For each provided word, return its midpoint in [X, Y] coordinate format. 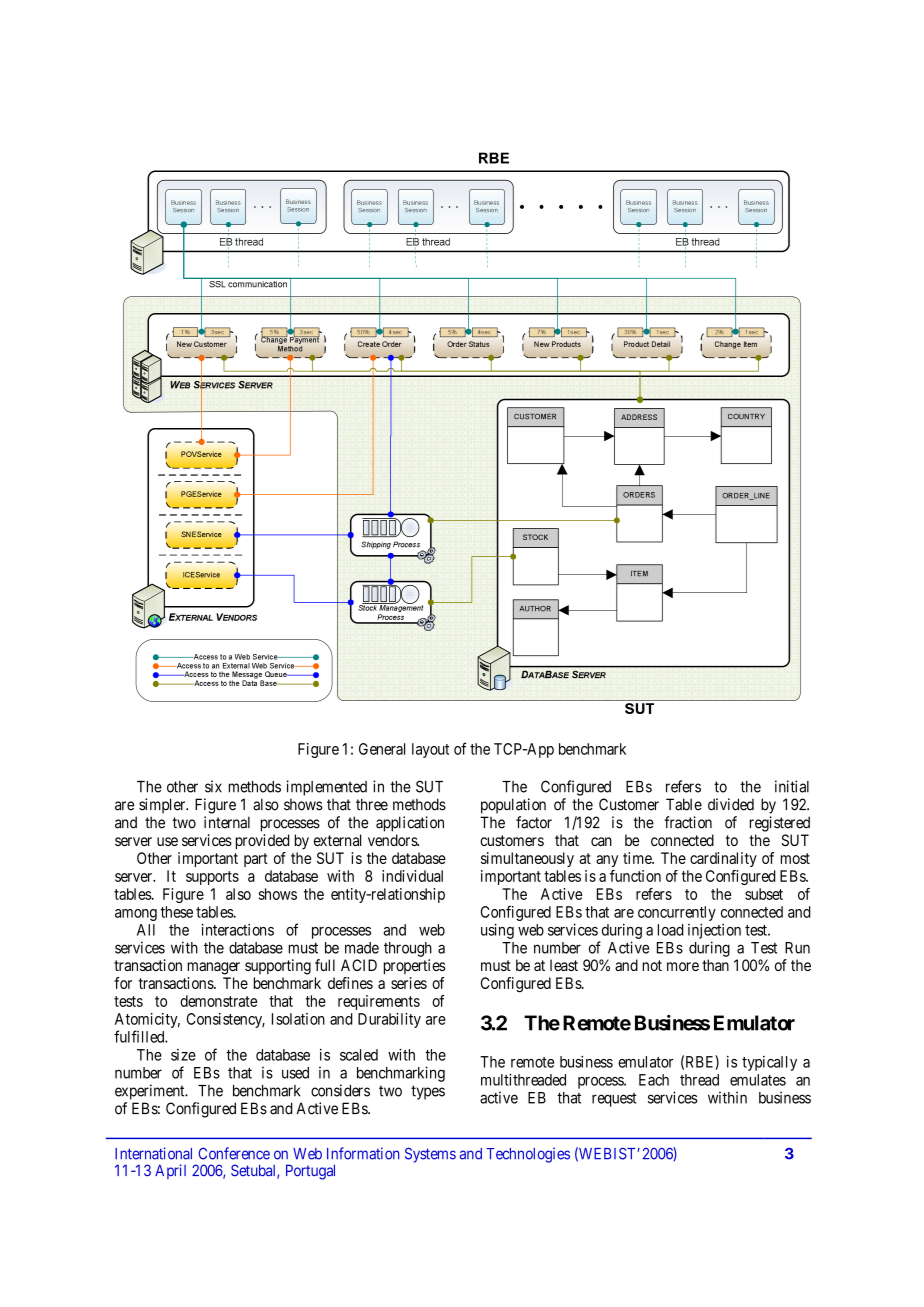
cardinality [723, 859]
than [715, 965]
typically [769, 1063]
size [183, 1055]
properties [415, 967]
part [256, 860]
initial [792, 786]
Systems [430, 1155]
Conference [234, 1153]
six [213, 786]
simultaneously [527, 859]
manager [214, 968]
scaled [359, 1055]
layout [430, 750]
